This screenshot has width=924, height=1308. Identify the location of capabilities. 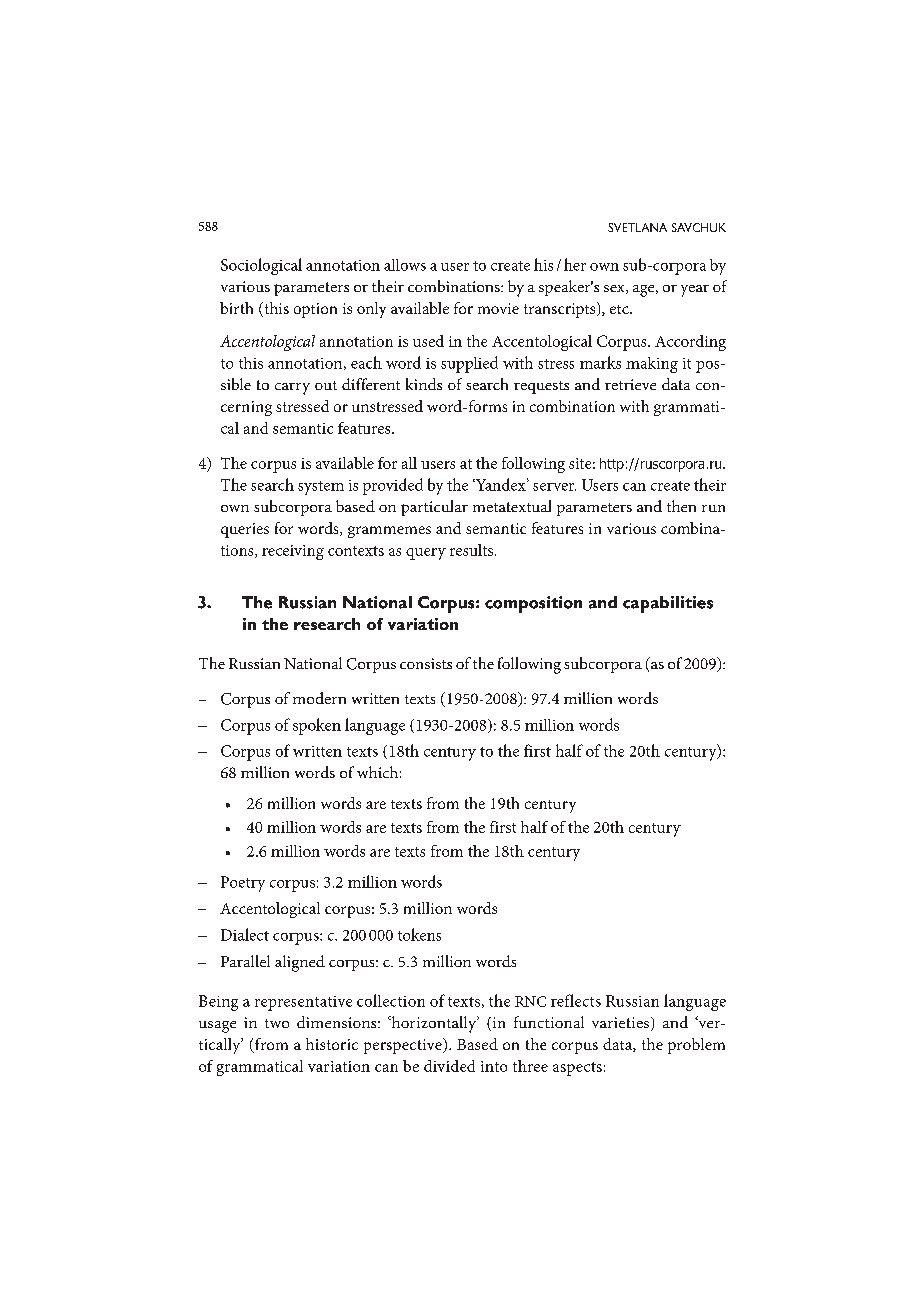
(668, 604).
